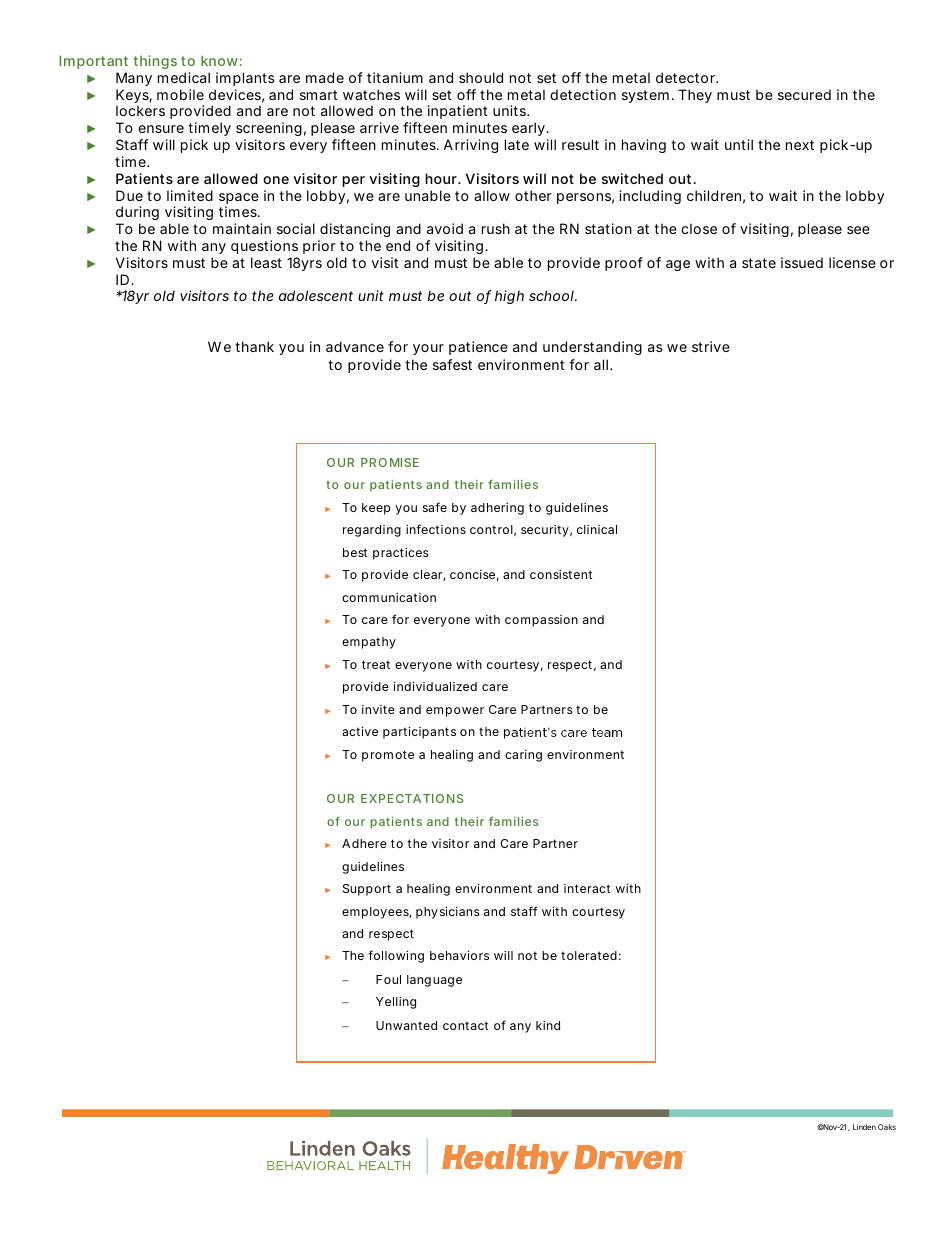  What do you see at coordinates (587, 888) in the document?
I see `interact` at bounding box center [587, 888].
